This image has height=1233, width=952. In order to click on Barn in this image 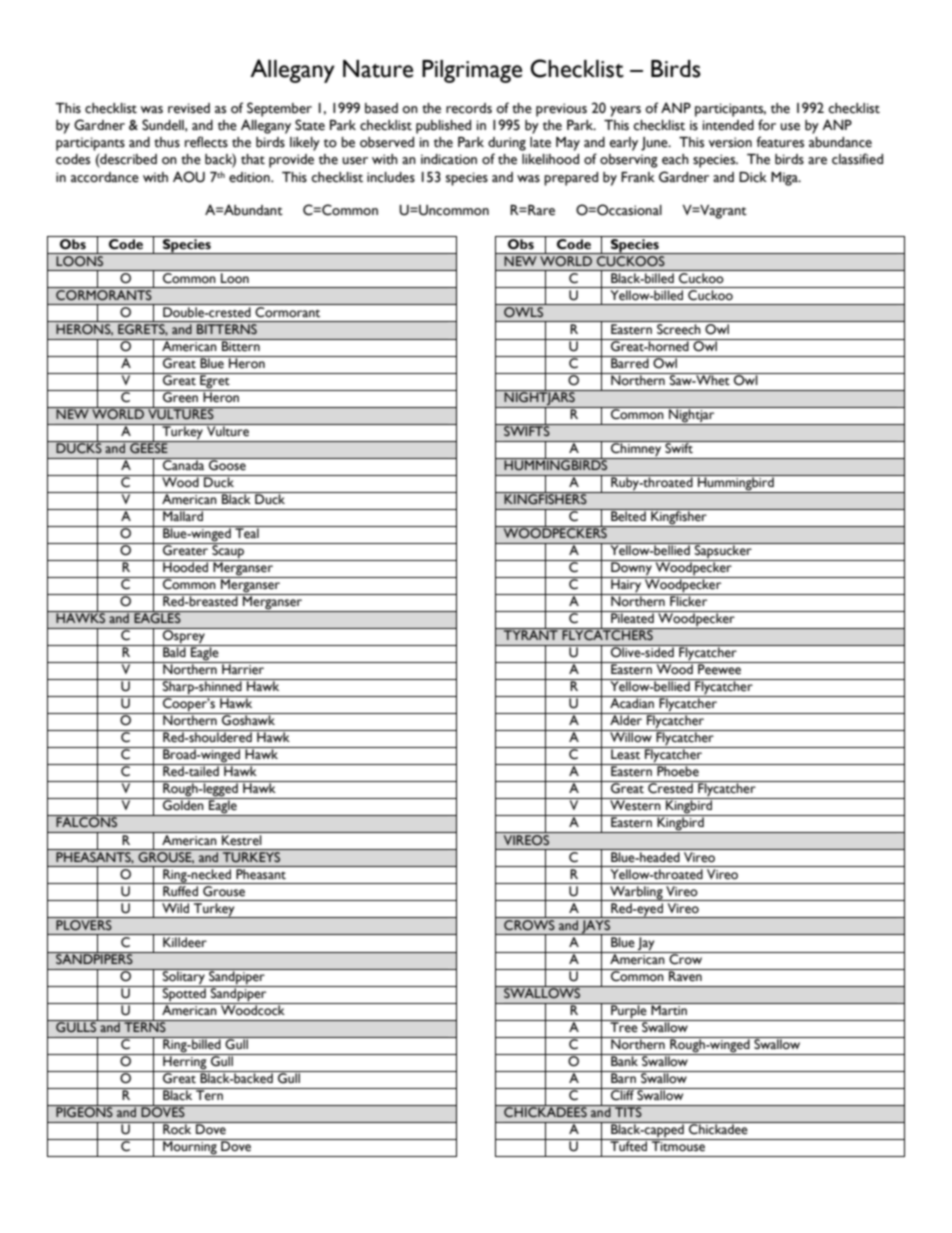, I will do `click(623, 1077)`.
